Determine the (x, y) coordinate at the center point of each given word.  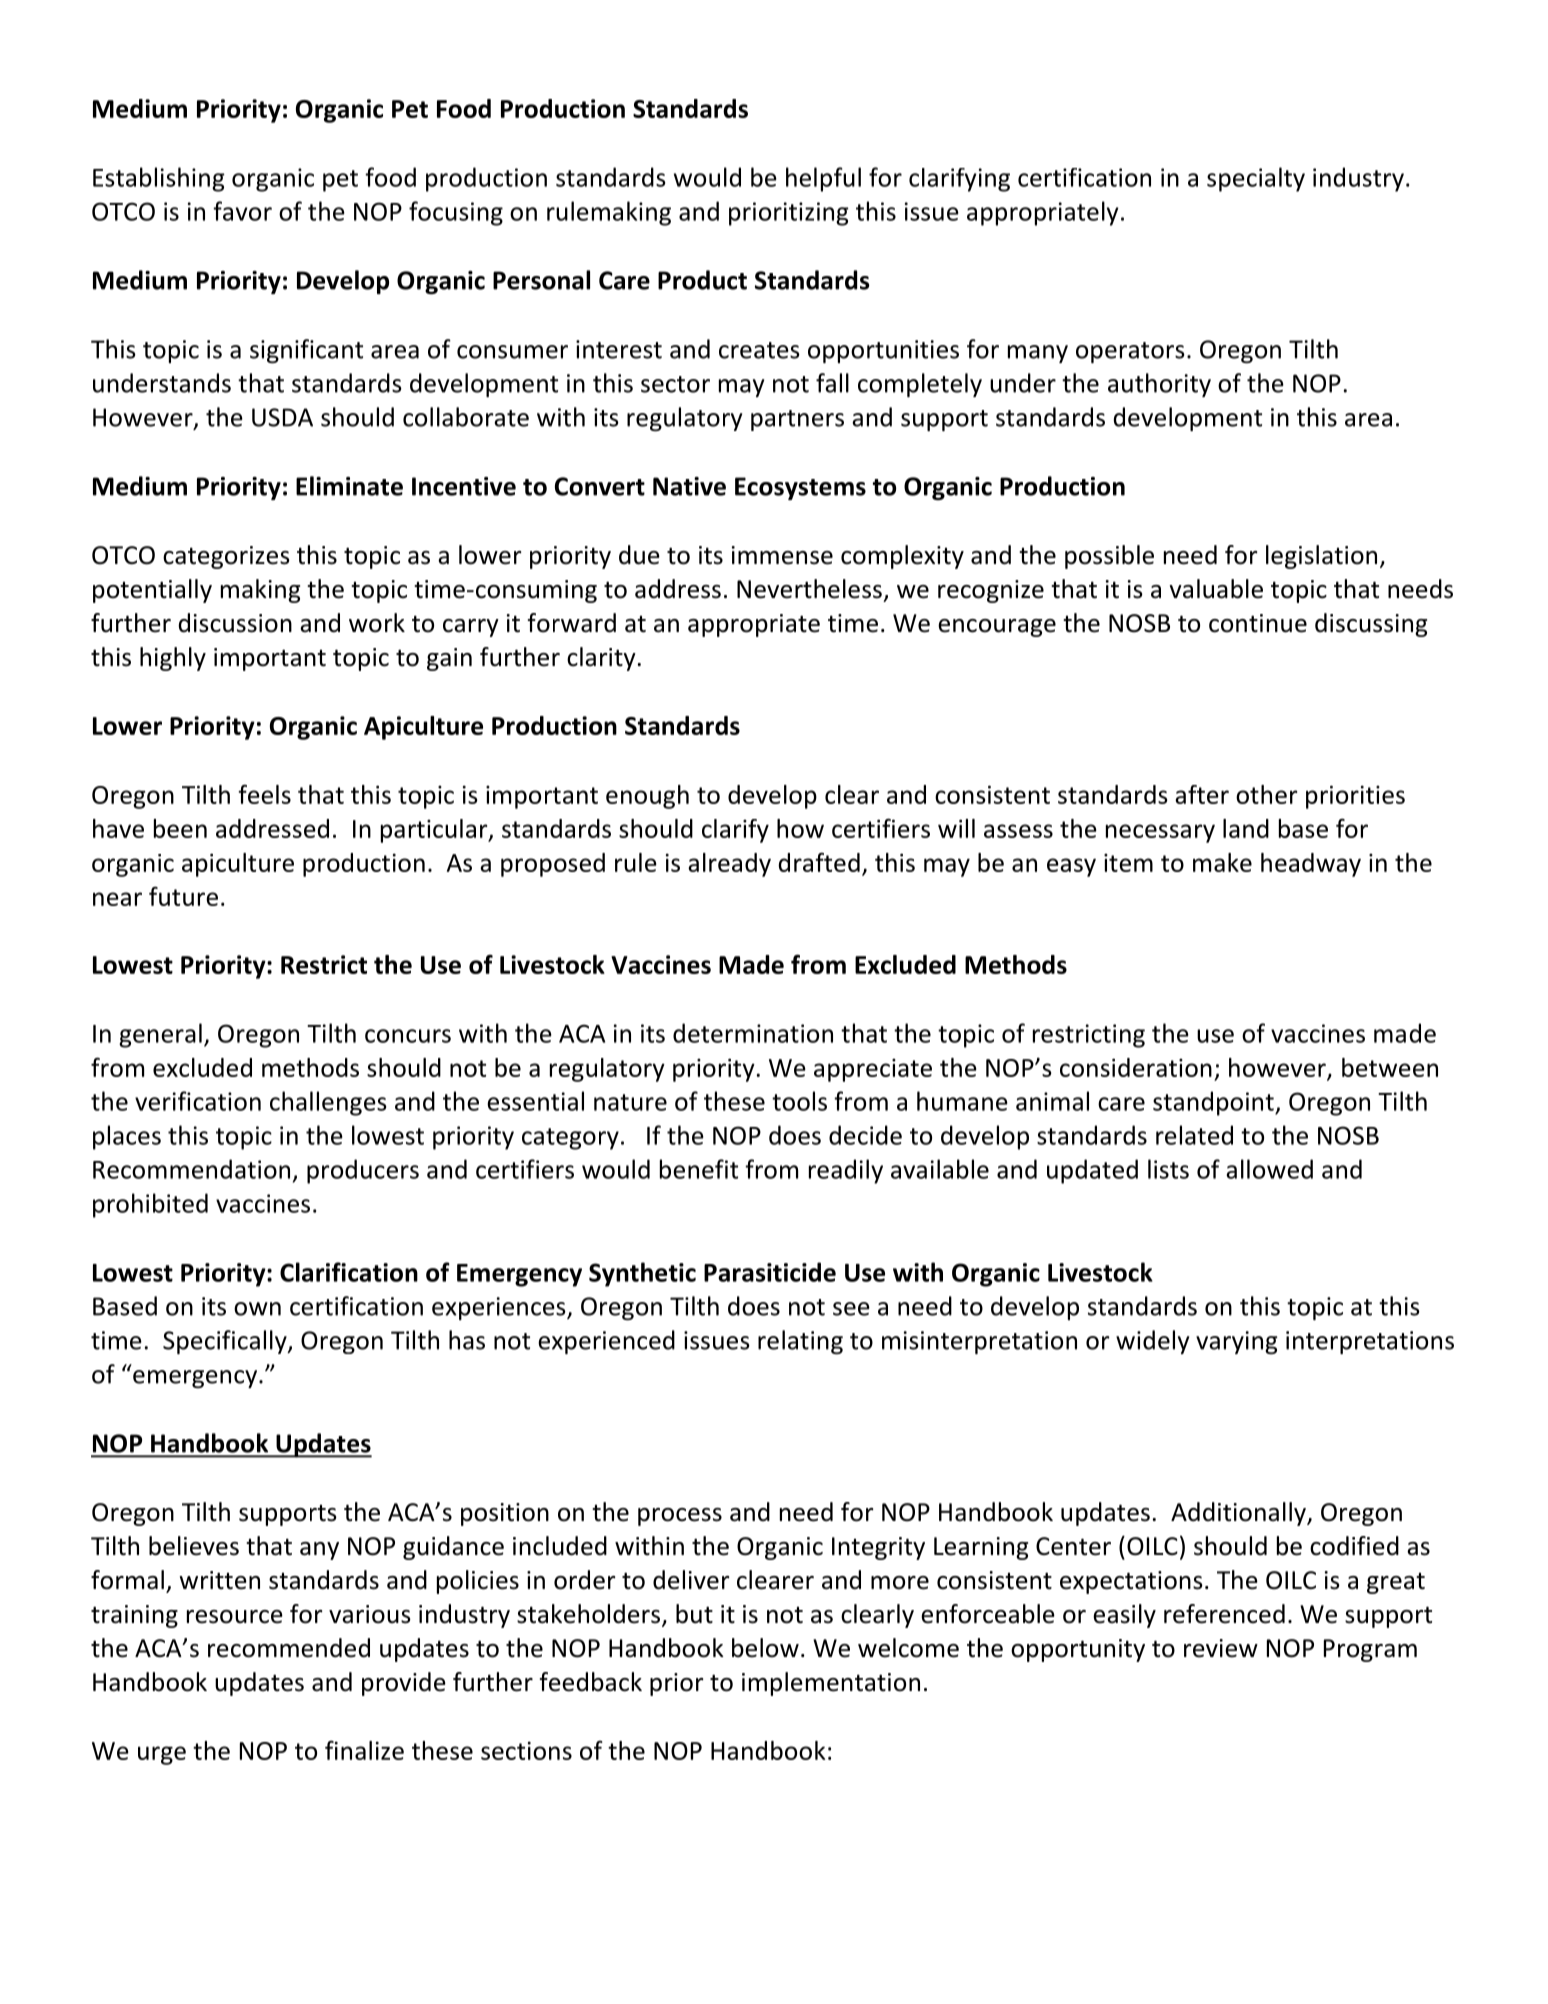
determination (753, 1033)
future (183, 896)
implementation (831, 1684)
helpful (823, 179)
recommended (289, 1648)
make (1222, 862)
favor (242, 211)
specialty (1256, 179)
